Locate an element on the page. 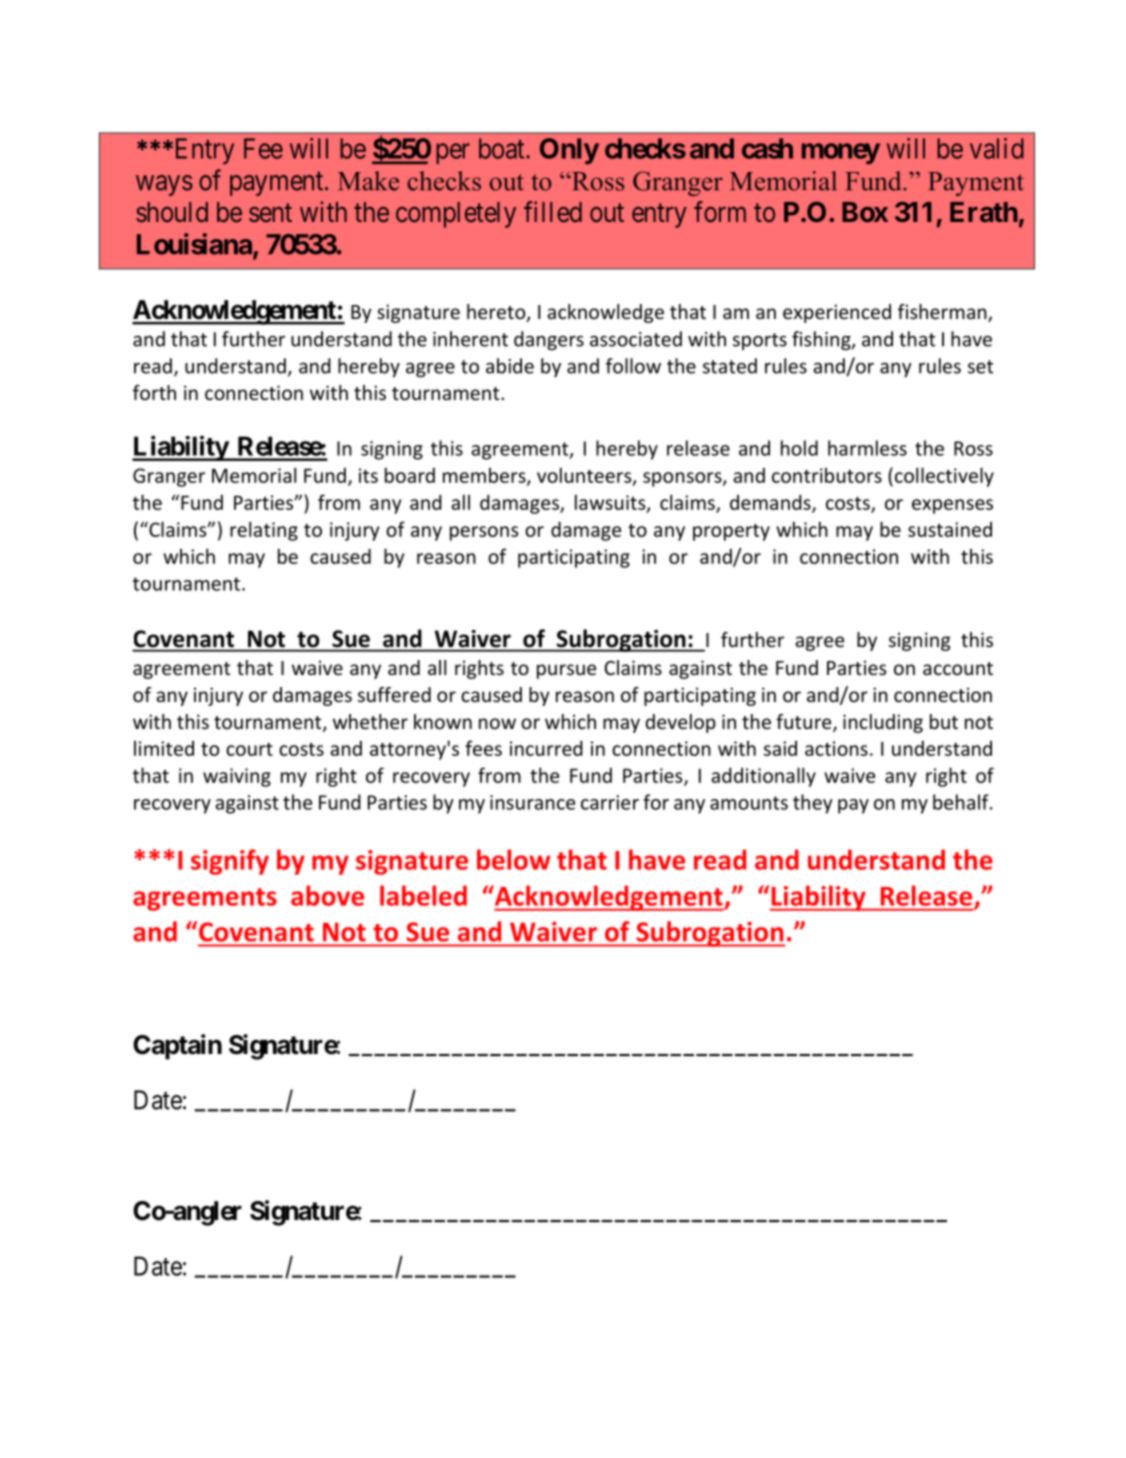 The width and height of the document is (1126, 1458). forth is located at coordinates (154, 392).
